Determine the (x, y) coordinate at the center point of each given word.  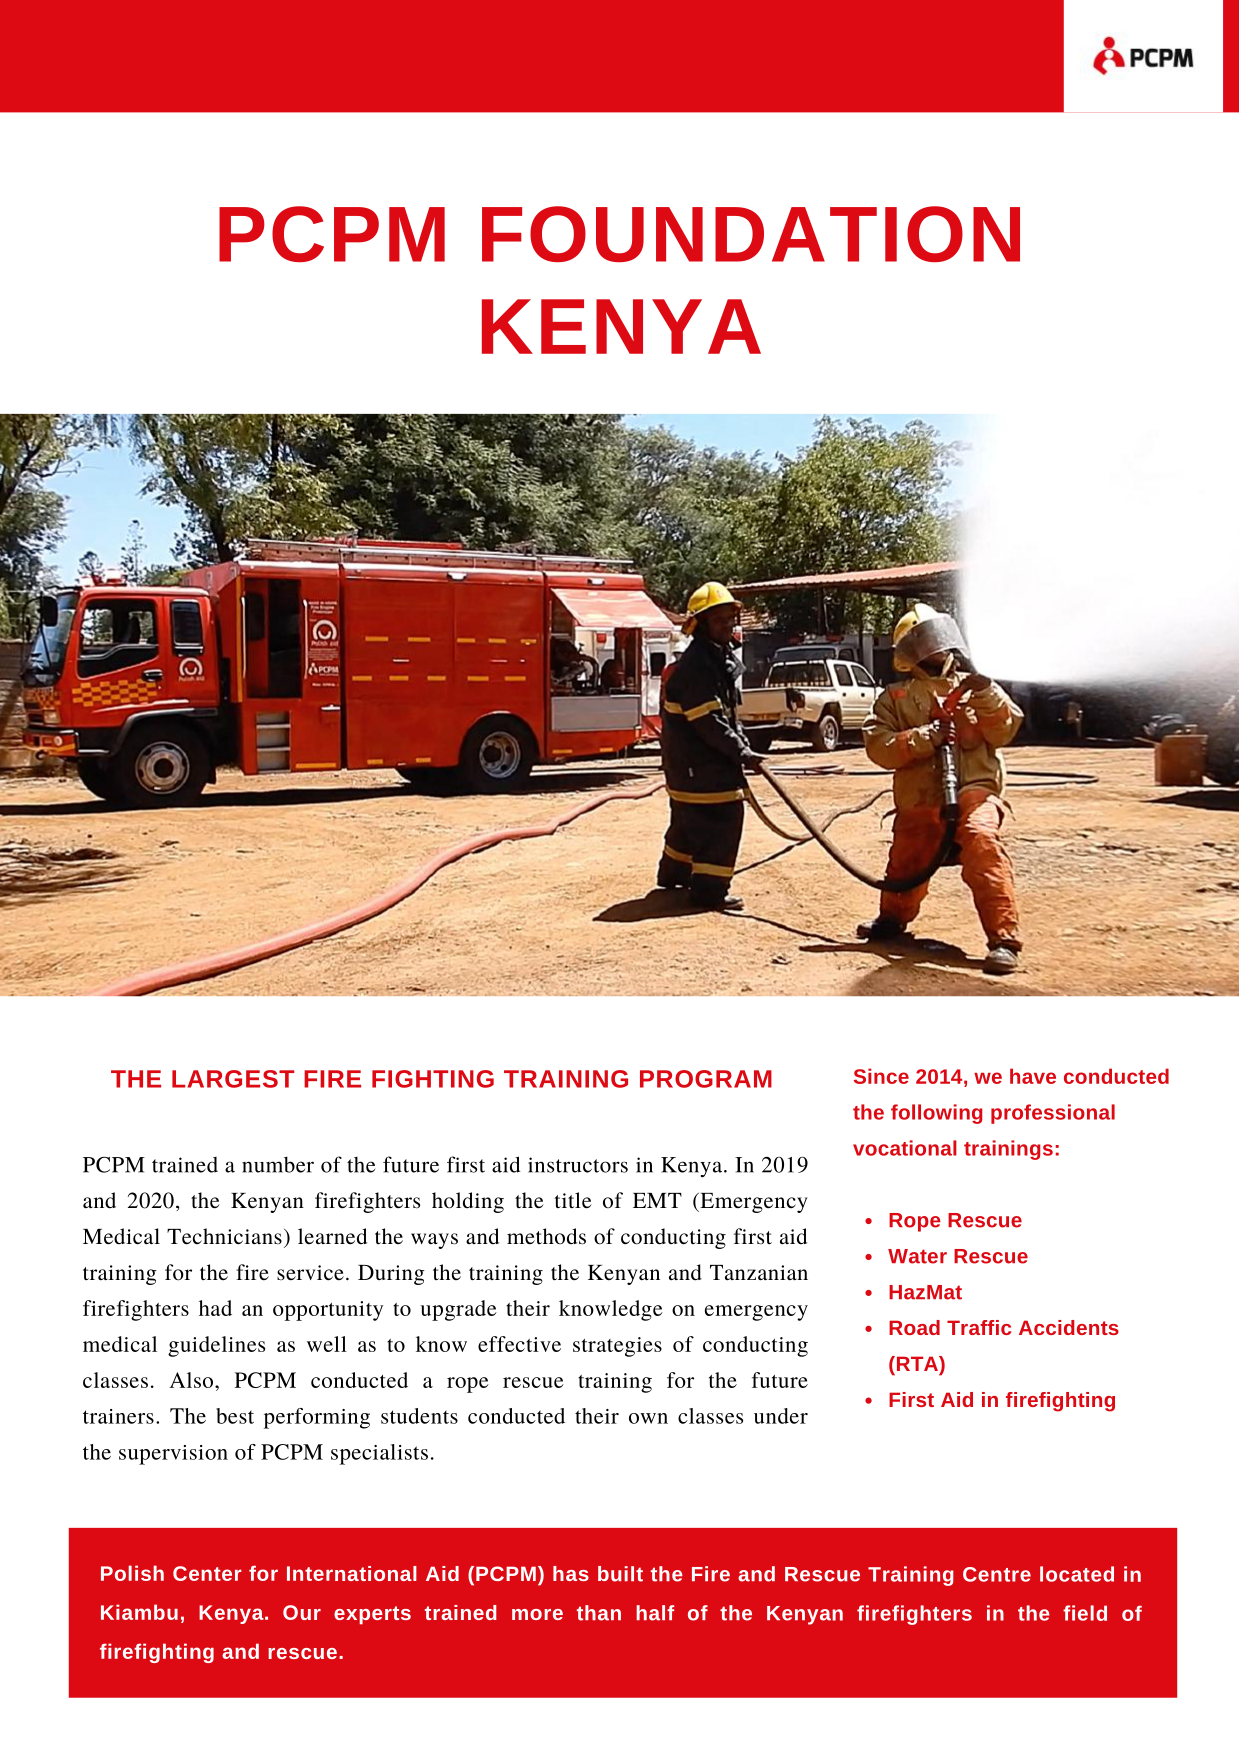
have (1033, 1076)
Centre (997, 1574)
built (620, 1574)
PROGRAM (706, 1079)
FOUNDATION (751, 234)
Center (207, 1573)
